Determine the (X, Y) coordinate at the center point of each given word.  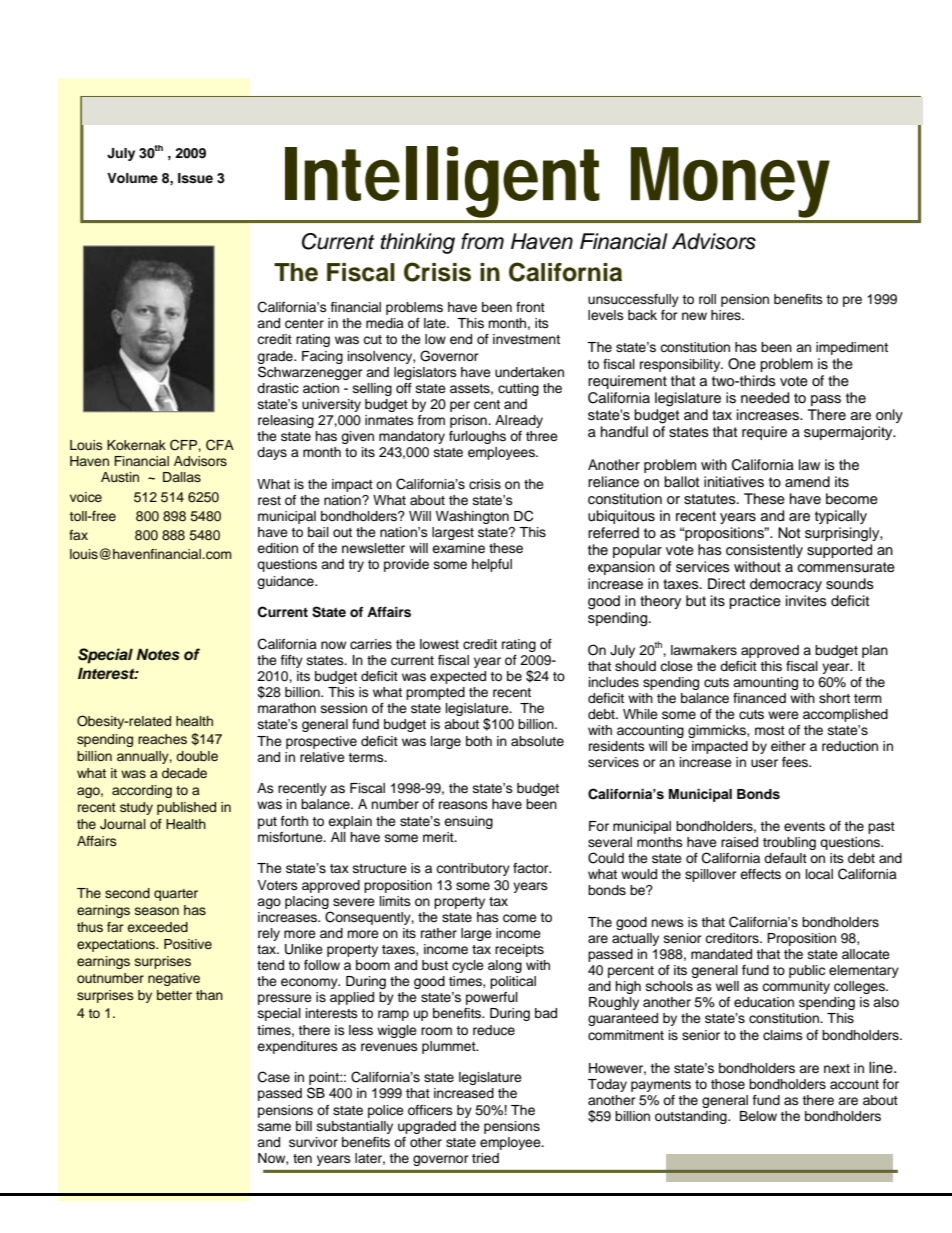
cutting (518, 389)
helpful (492, 565)
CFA (220, 445)
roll (707, 299)
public (807, 971)
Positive (188, 944)
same (274, 1127)
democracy (786, 585)
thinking (418, 243)
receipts (519, 950)
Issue (195, 178)
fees (796, 762)
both (479, 741)
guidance (286, 582)
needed (765, 398)
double (197, 756)
